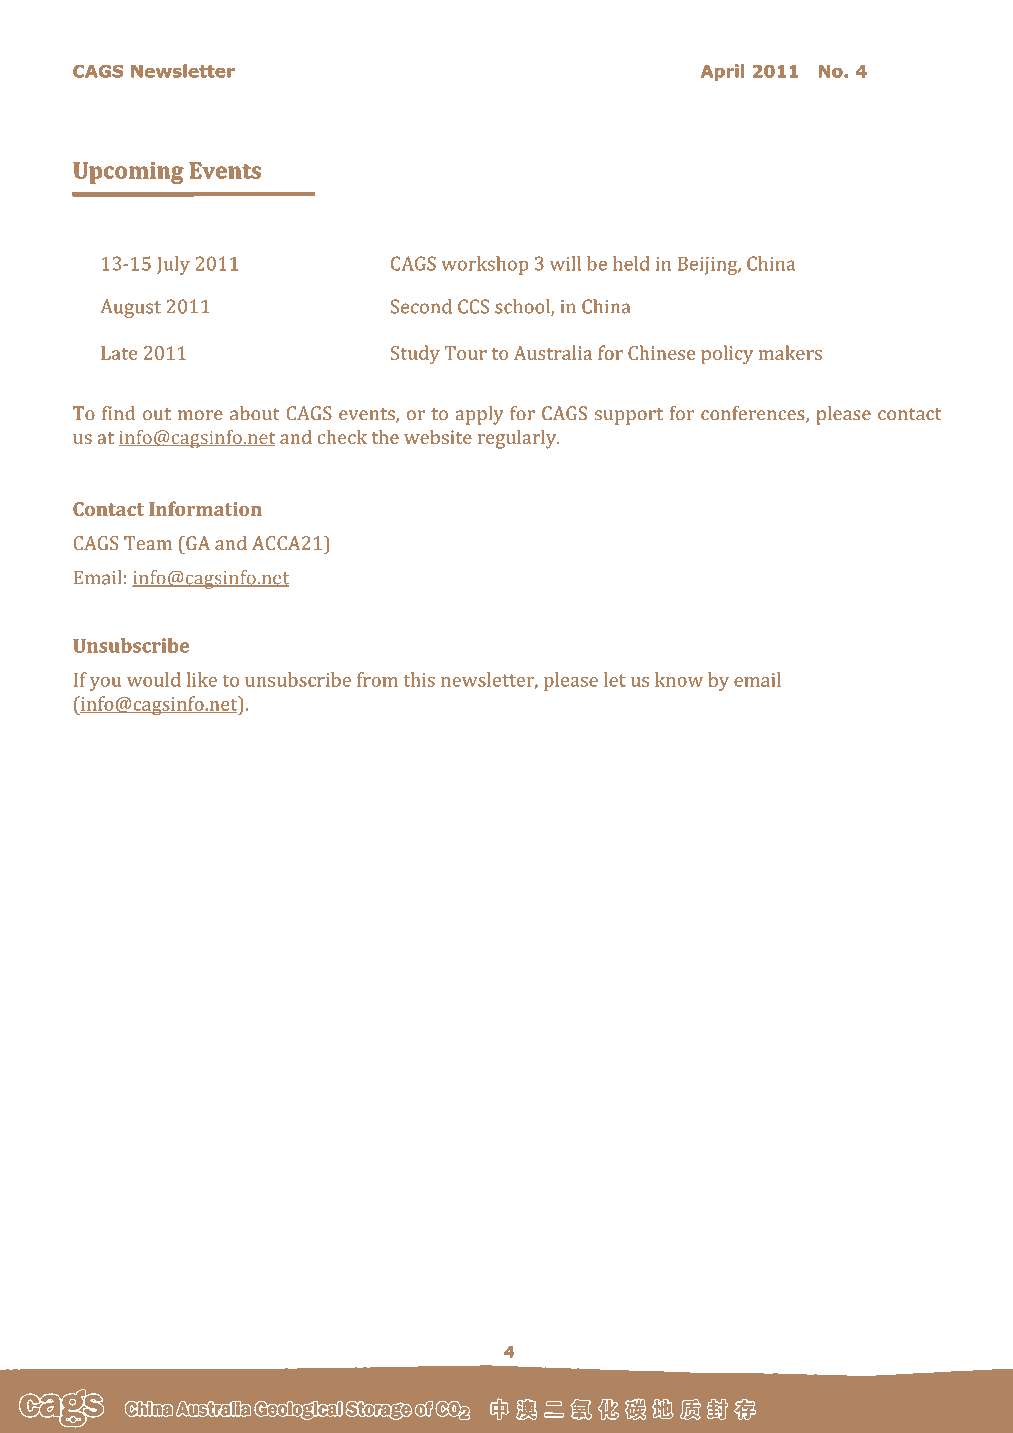 The height and width of the image is (1433, 1013). What do you see at coordinates (727, 354) in the image?
I see `policy` at bounding box center [727, 354].
